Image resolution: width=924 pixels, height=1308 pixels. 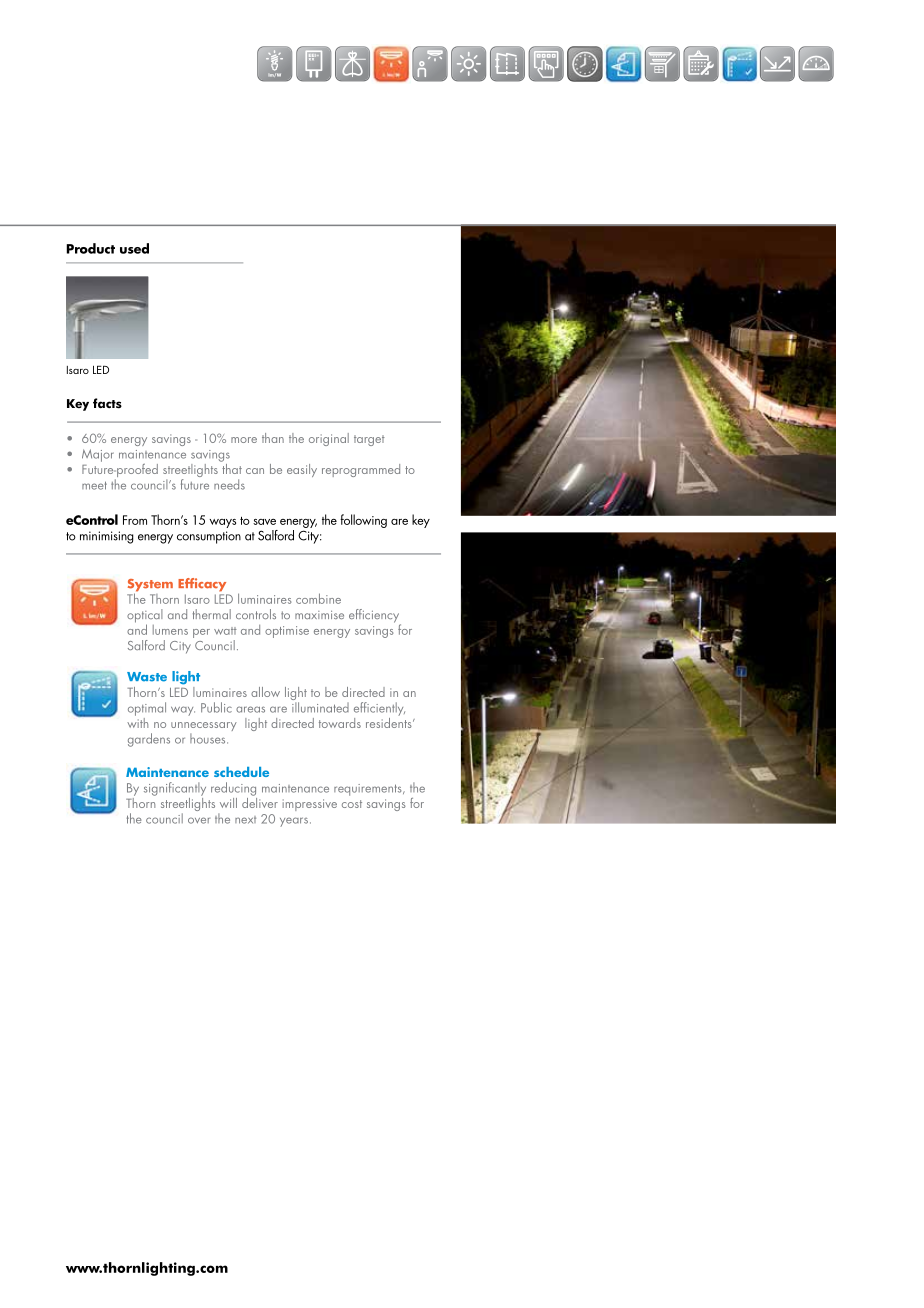 What do you see at coordinates (135, 520) in the document?
I see `From` at bounding box center [135, 520].
